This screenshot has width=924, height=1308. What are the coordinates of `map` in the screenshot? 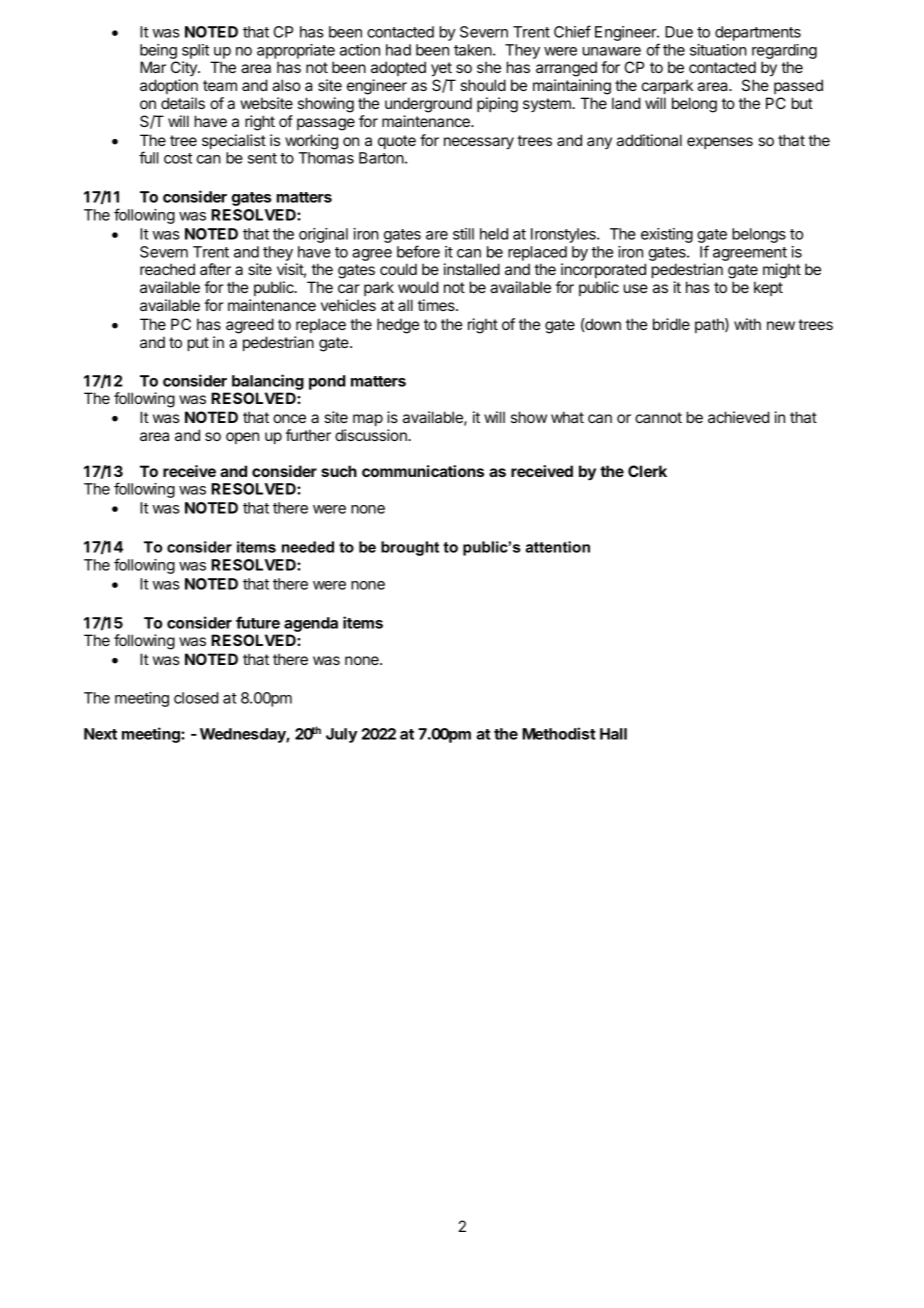 It's located at (368, 420).
